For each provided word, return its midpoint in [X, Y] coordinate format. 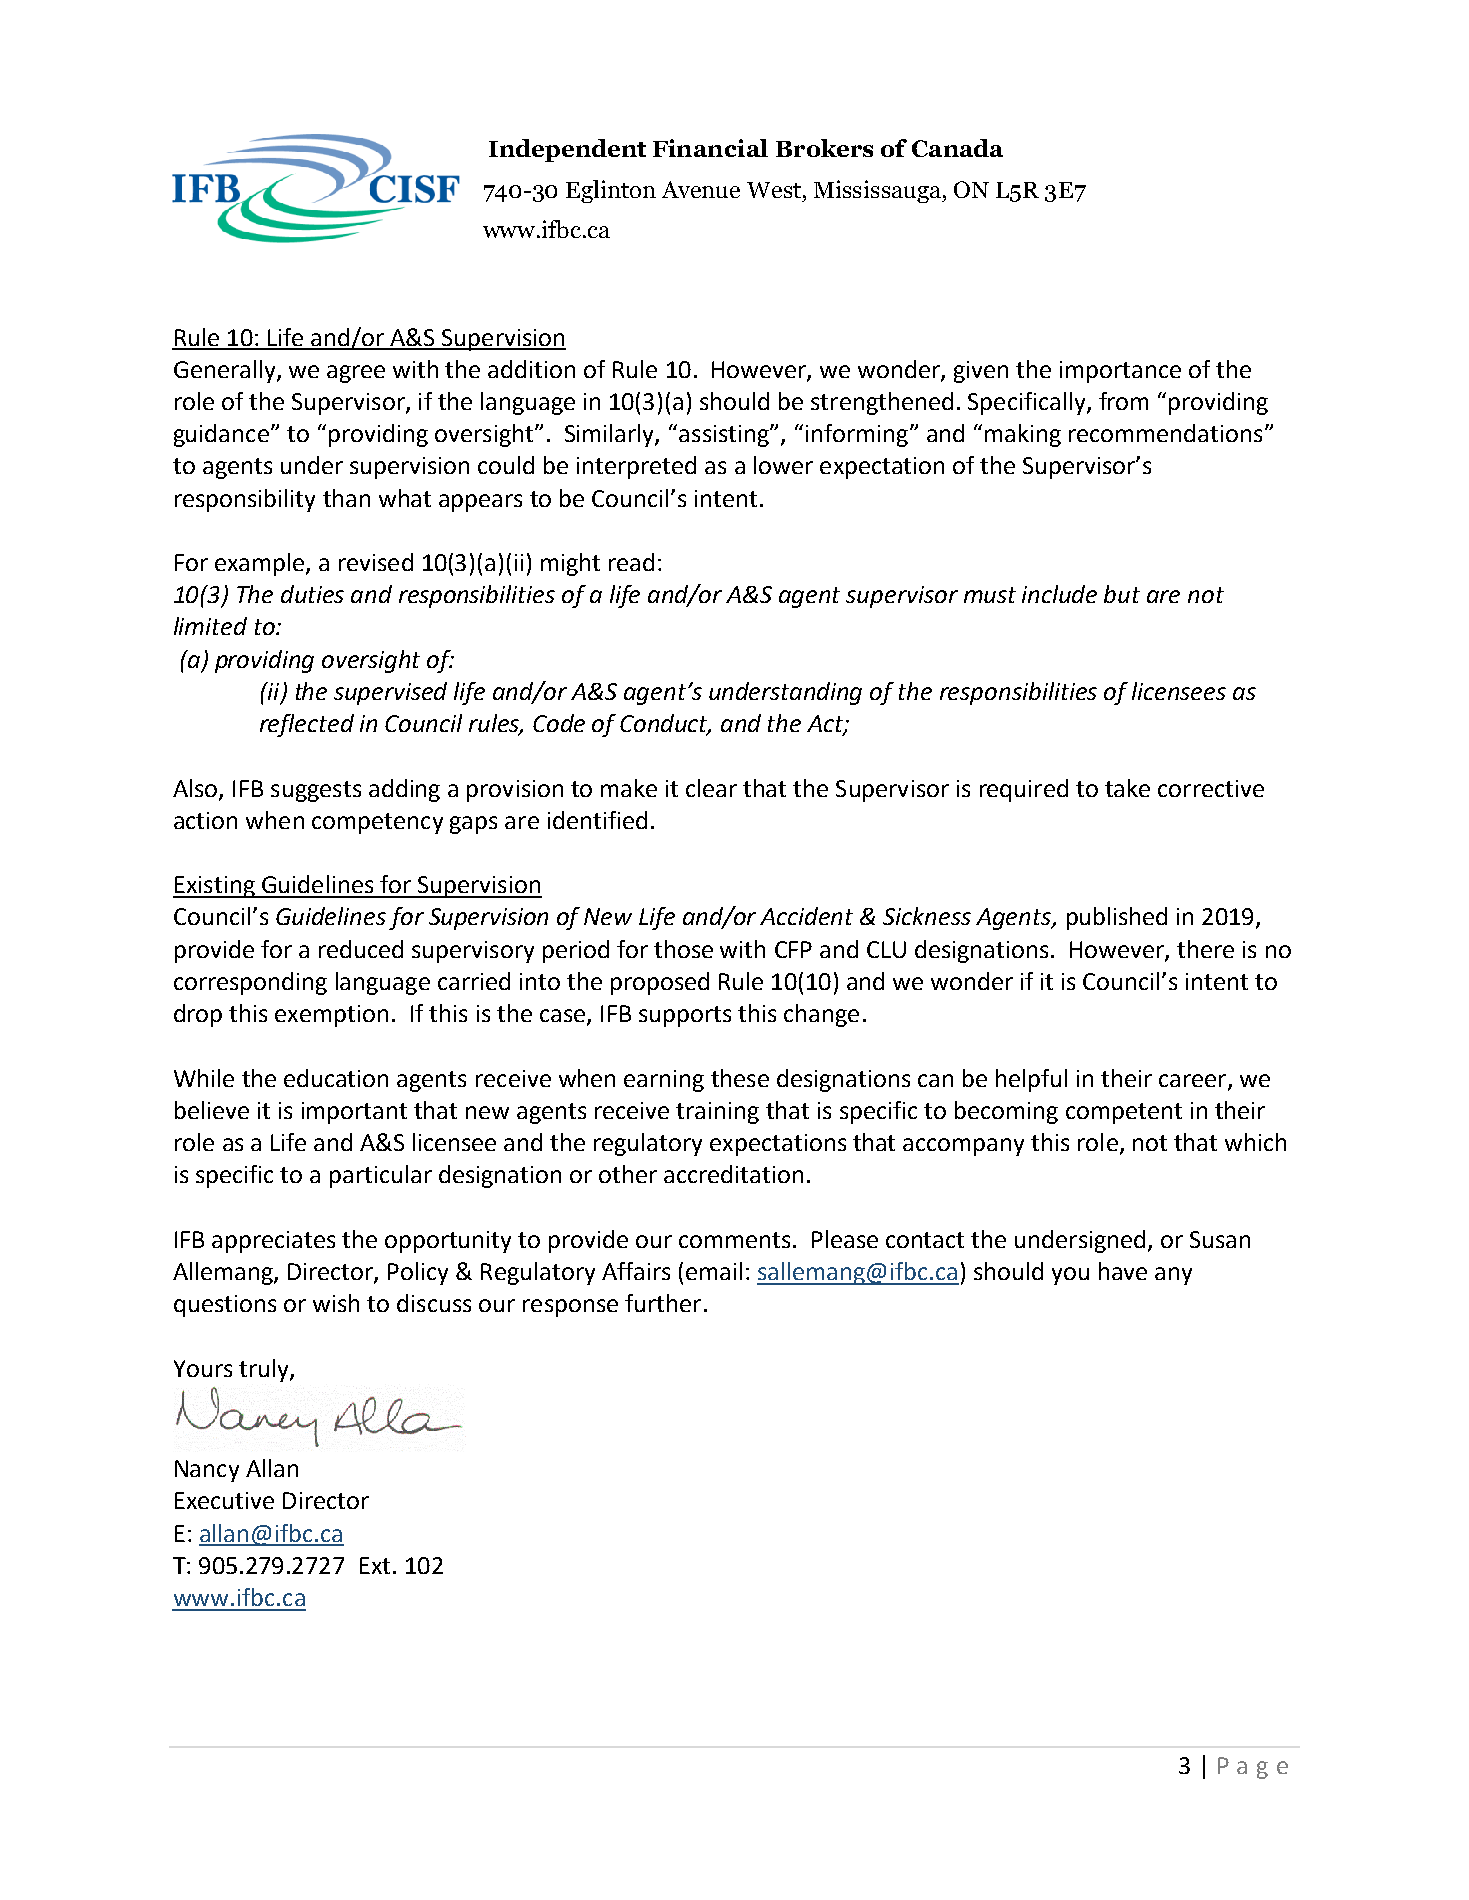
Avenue [701, 189]
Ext [375, 1565]
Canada [957, 148]
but [1122, 594]
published [1117, 918]
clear [711, 788]
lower [783, 465]
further [663, 1303]
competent [1124, 1113]
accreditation [733, 1174]
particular [381, 1176]
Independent [567, 150]
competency [377, 823]
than [346, 498]
